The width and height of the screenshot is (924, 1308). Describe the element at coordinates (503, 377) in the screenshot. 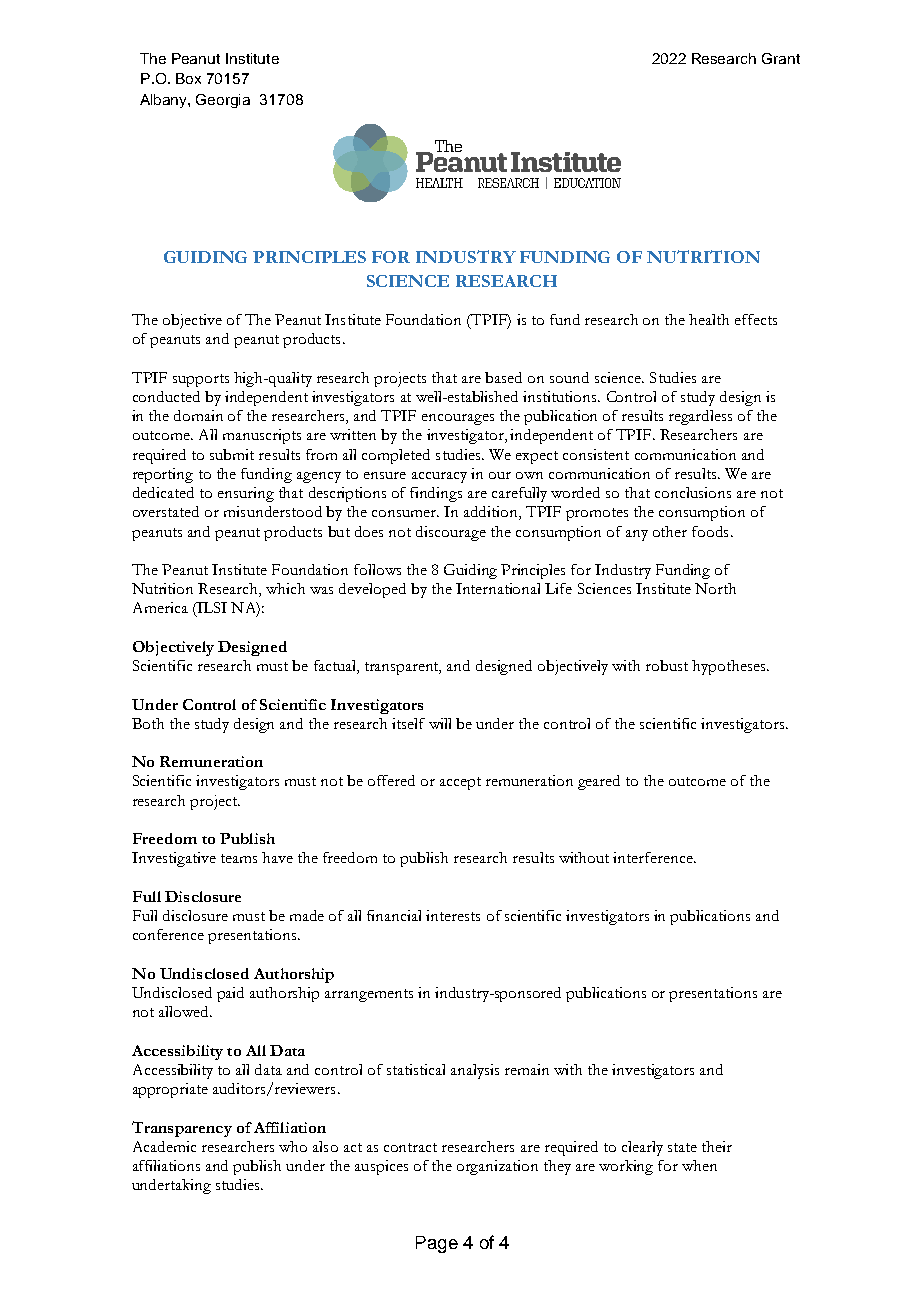

I see `based` at that location.
